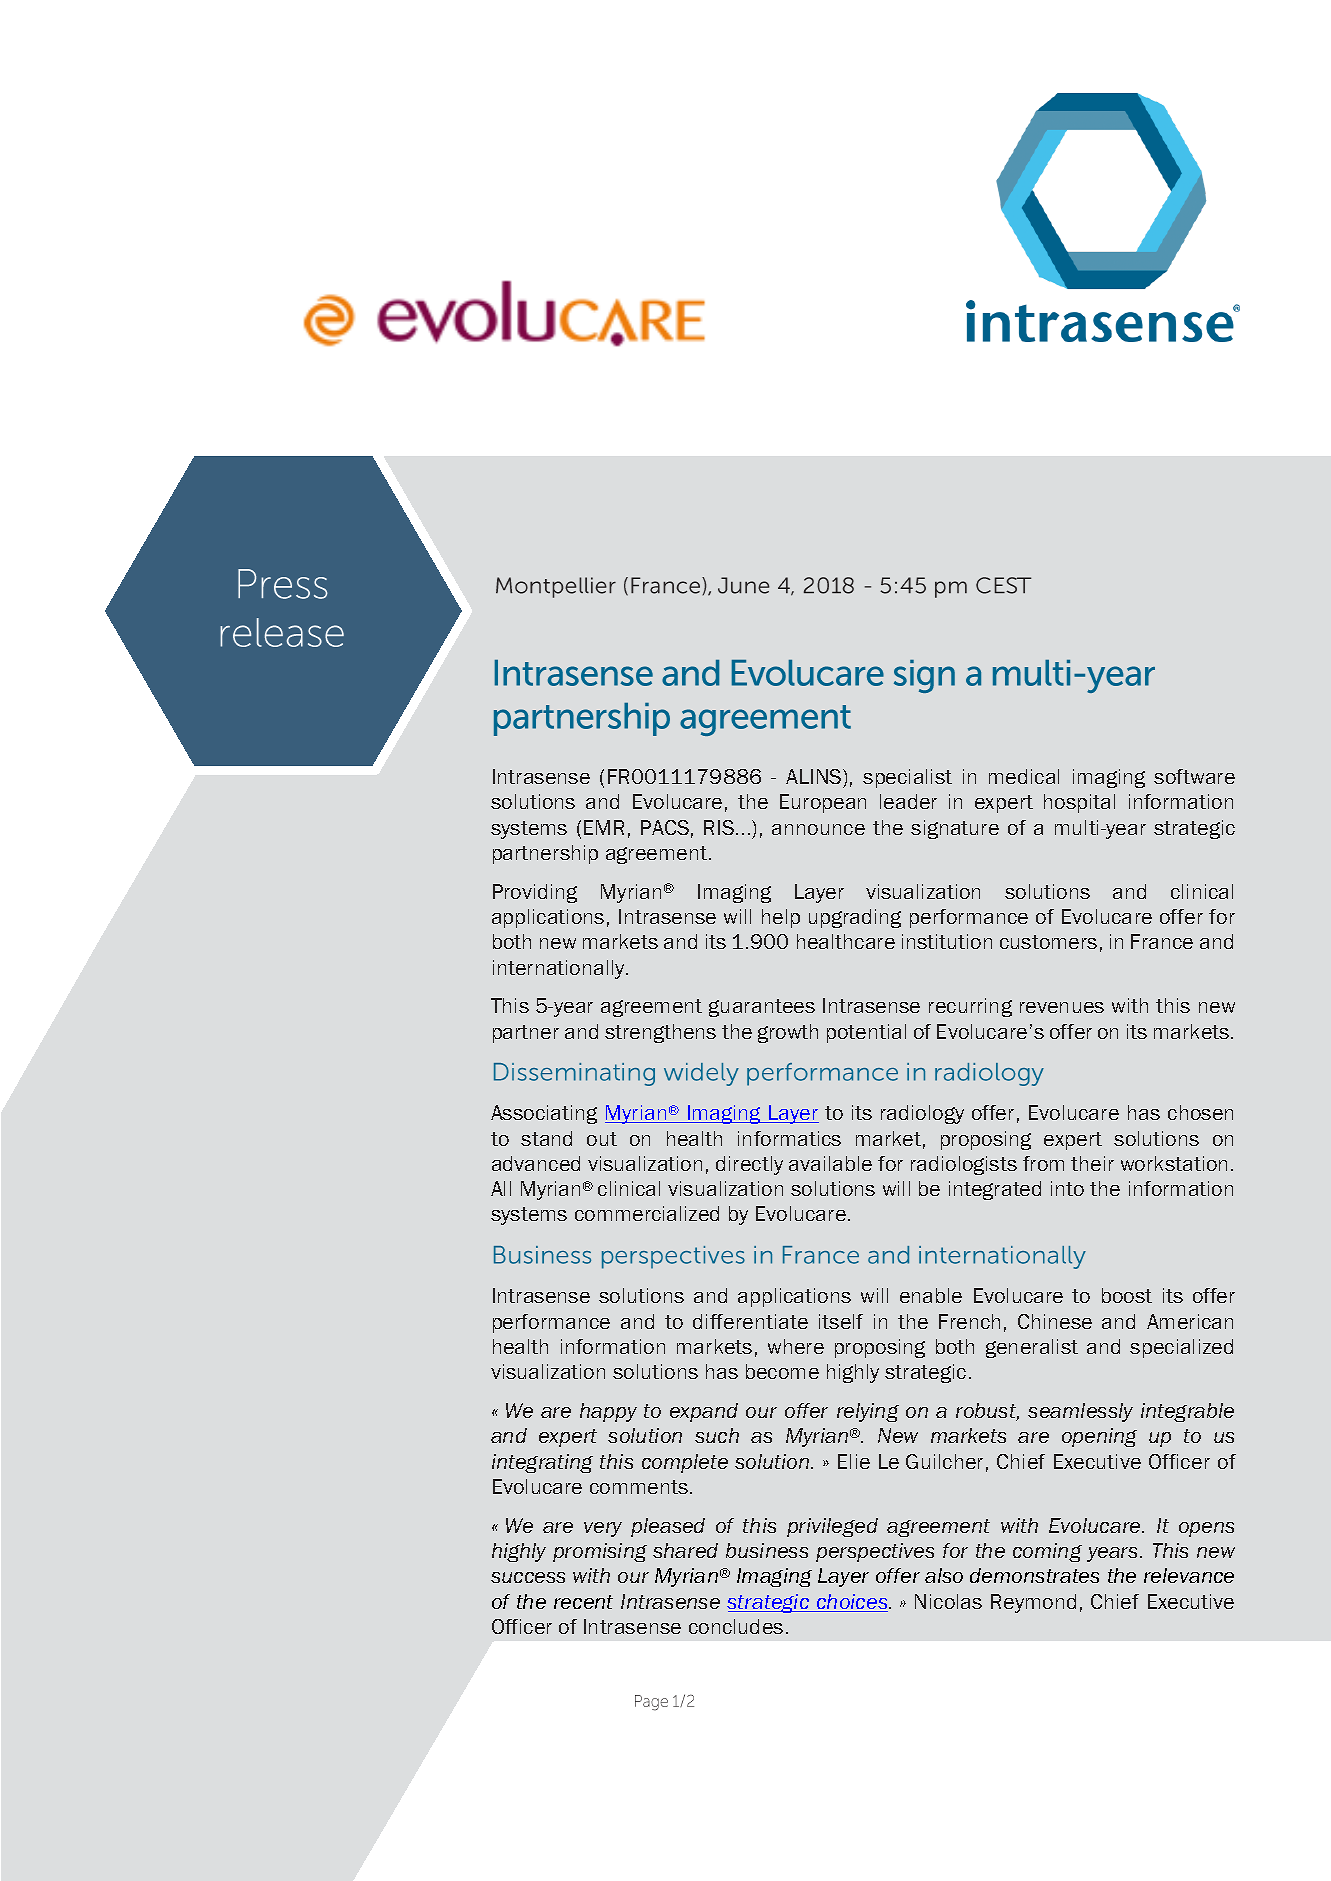  Describe the element at coordinates (604, 827) in the document. I see `EMR` at that location.
